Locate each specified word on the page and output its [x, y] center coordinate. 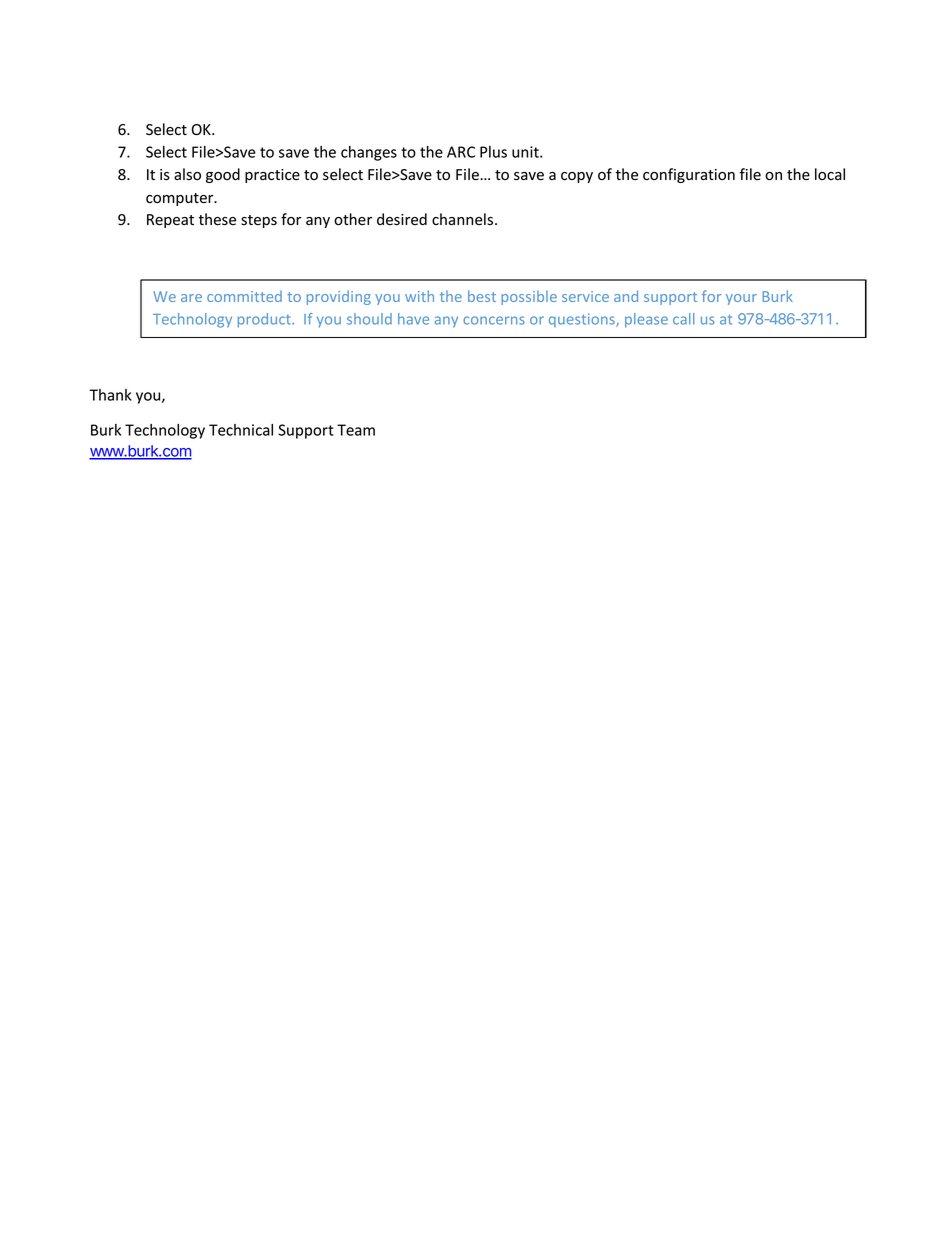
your [741, 299]
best [482, 296]
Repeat [170, 221]
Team [356, 430]
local [830, 174]
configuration [689, 175]
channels [464, 219]
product [265, 320]
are [191, 298]
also [187, 174]
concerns [494, 320]
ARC [461, 152]
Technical [241, 430]
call [683, 319]
